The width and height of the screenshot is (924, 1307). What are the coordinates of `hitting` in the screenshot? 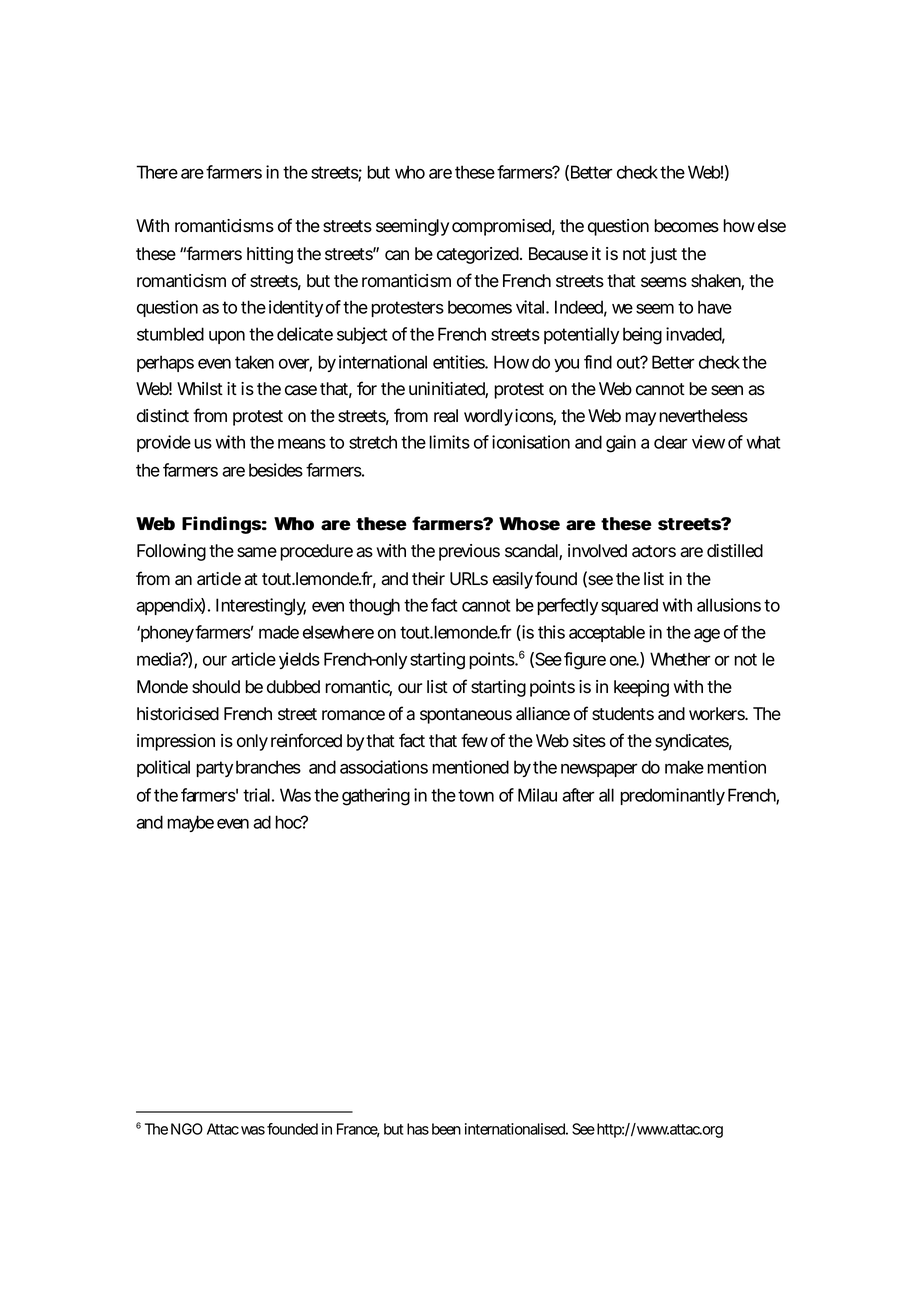 It's located at (270, 255).
